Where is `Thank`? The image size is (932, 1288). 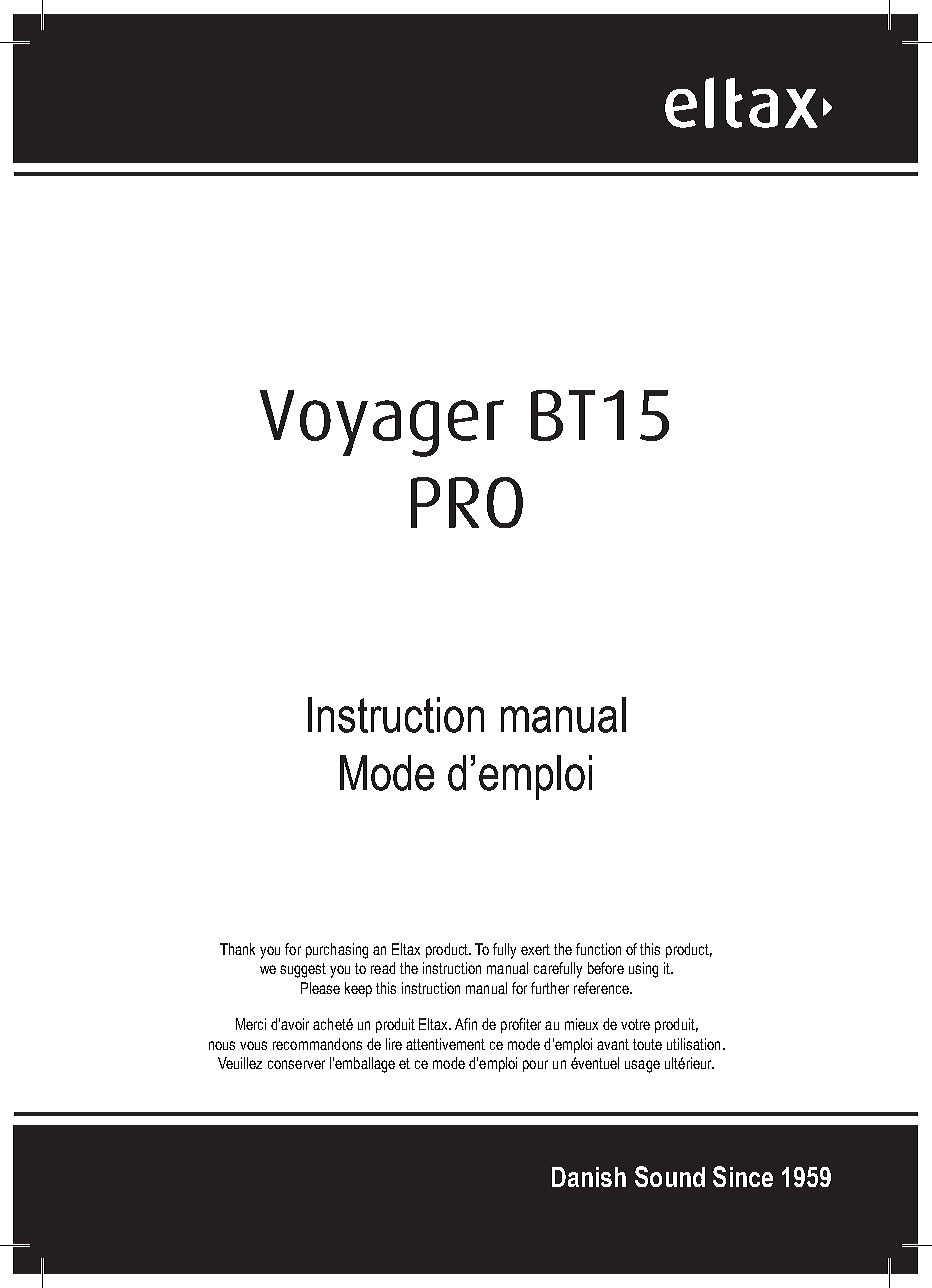
Thank is located at coordinates (237, 949).
